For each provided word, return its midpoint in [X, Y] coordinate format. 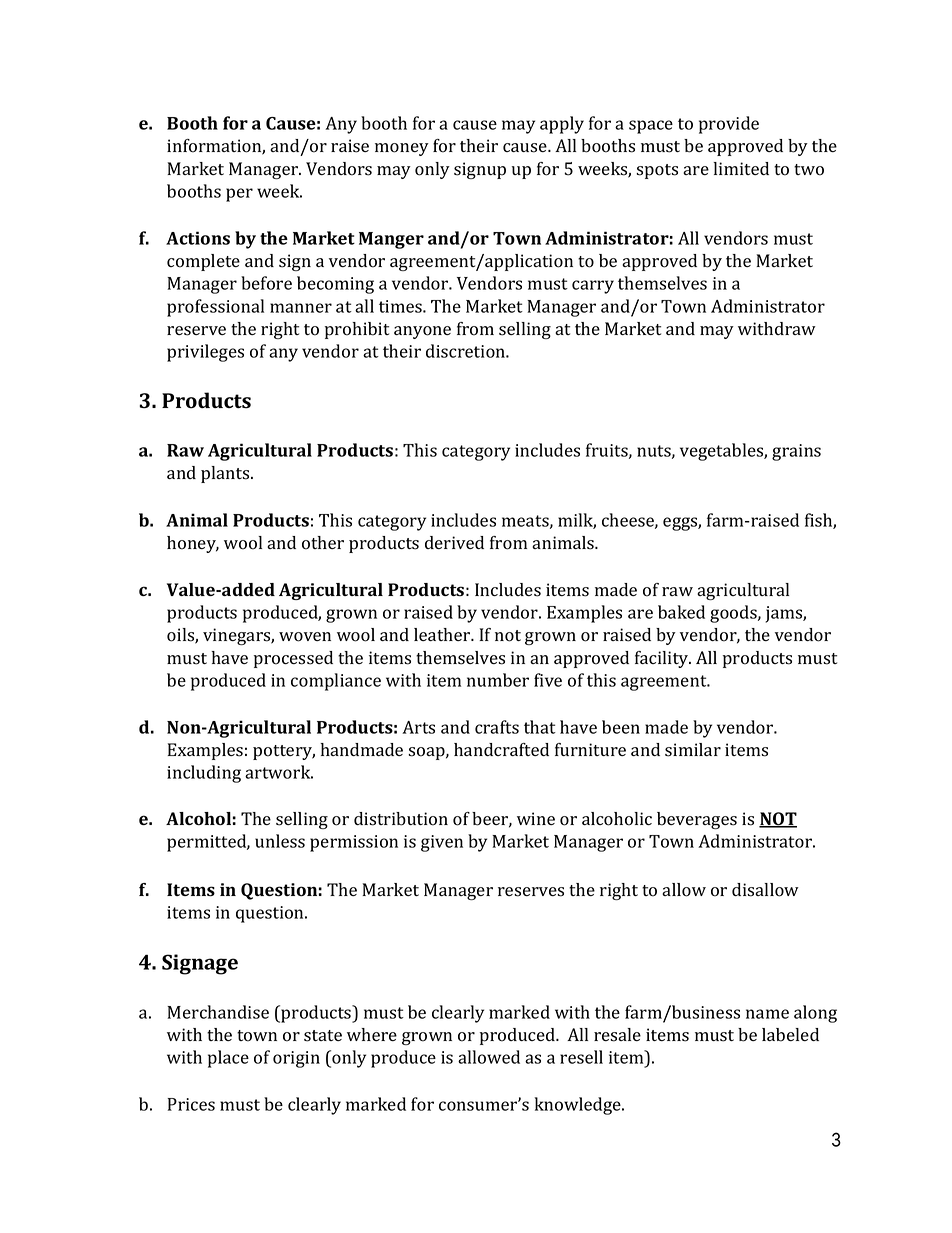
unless [280, 841]
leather [443, 634]
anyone [422, 332]
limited [741, 168]
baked [681, 612]
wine [536, 818]
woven [305, 637]
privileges [205, 353]
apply [562, 125]
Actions [198, 238]
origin [296, 1059]
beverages [697, 820]
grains [796, 452]
